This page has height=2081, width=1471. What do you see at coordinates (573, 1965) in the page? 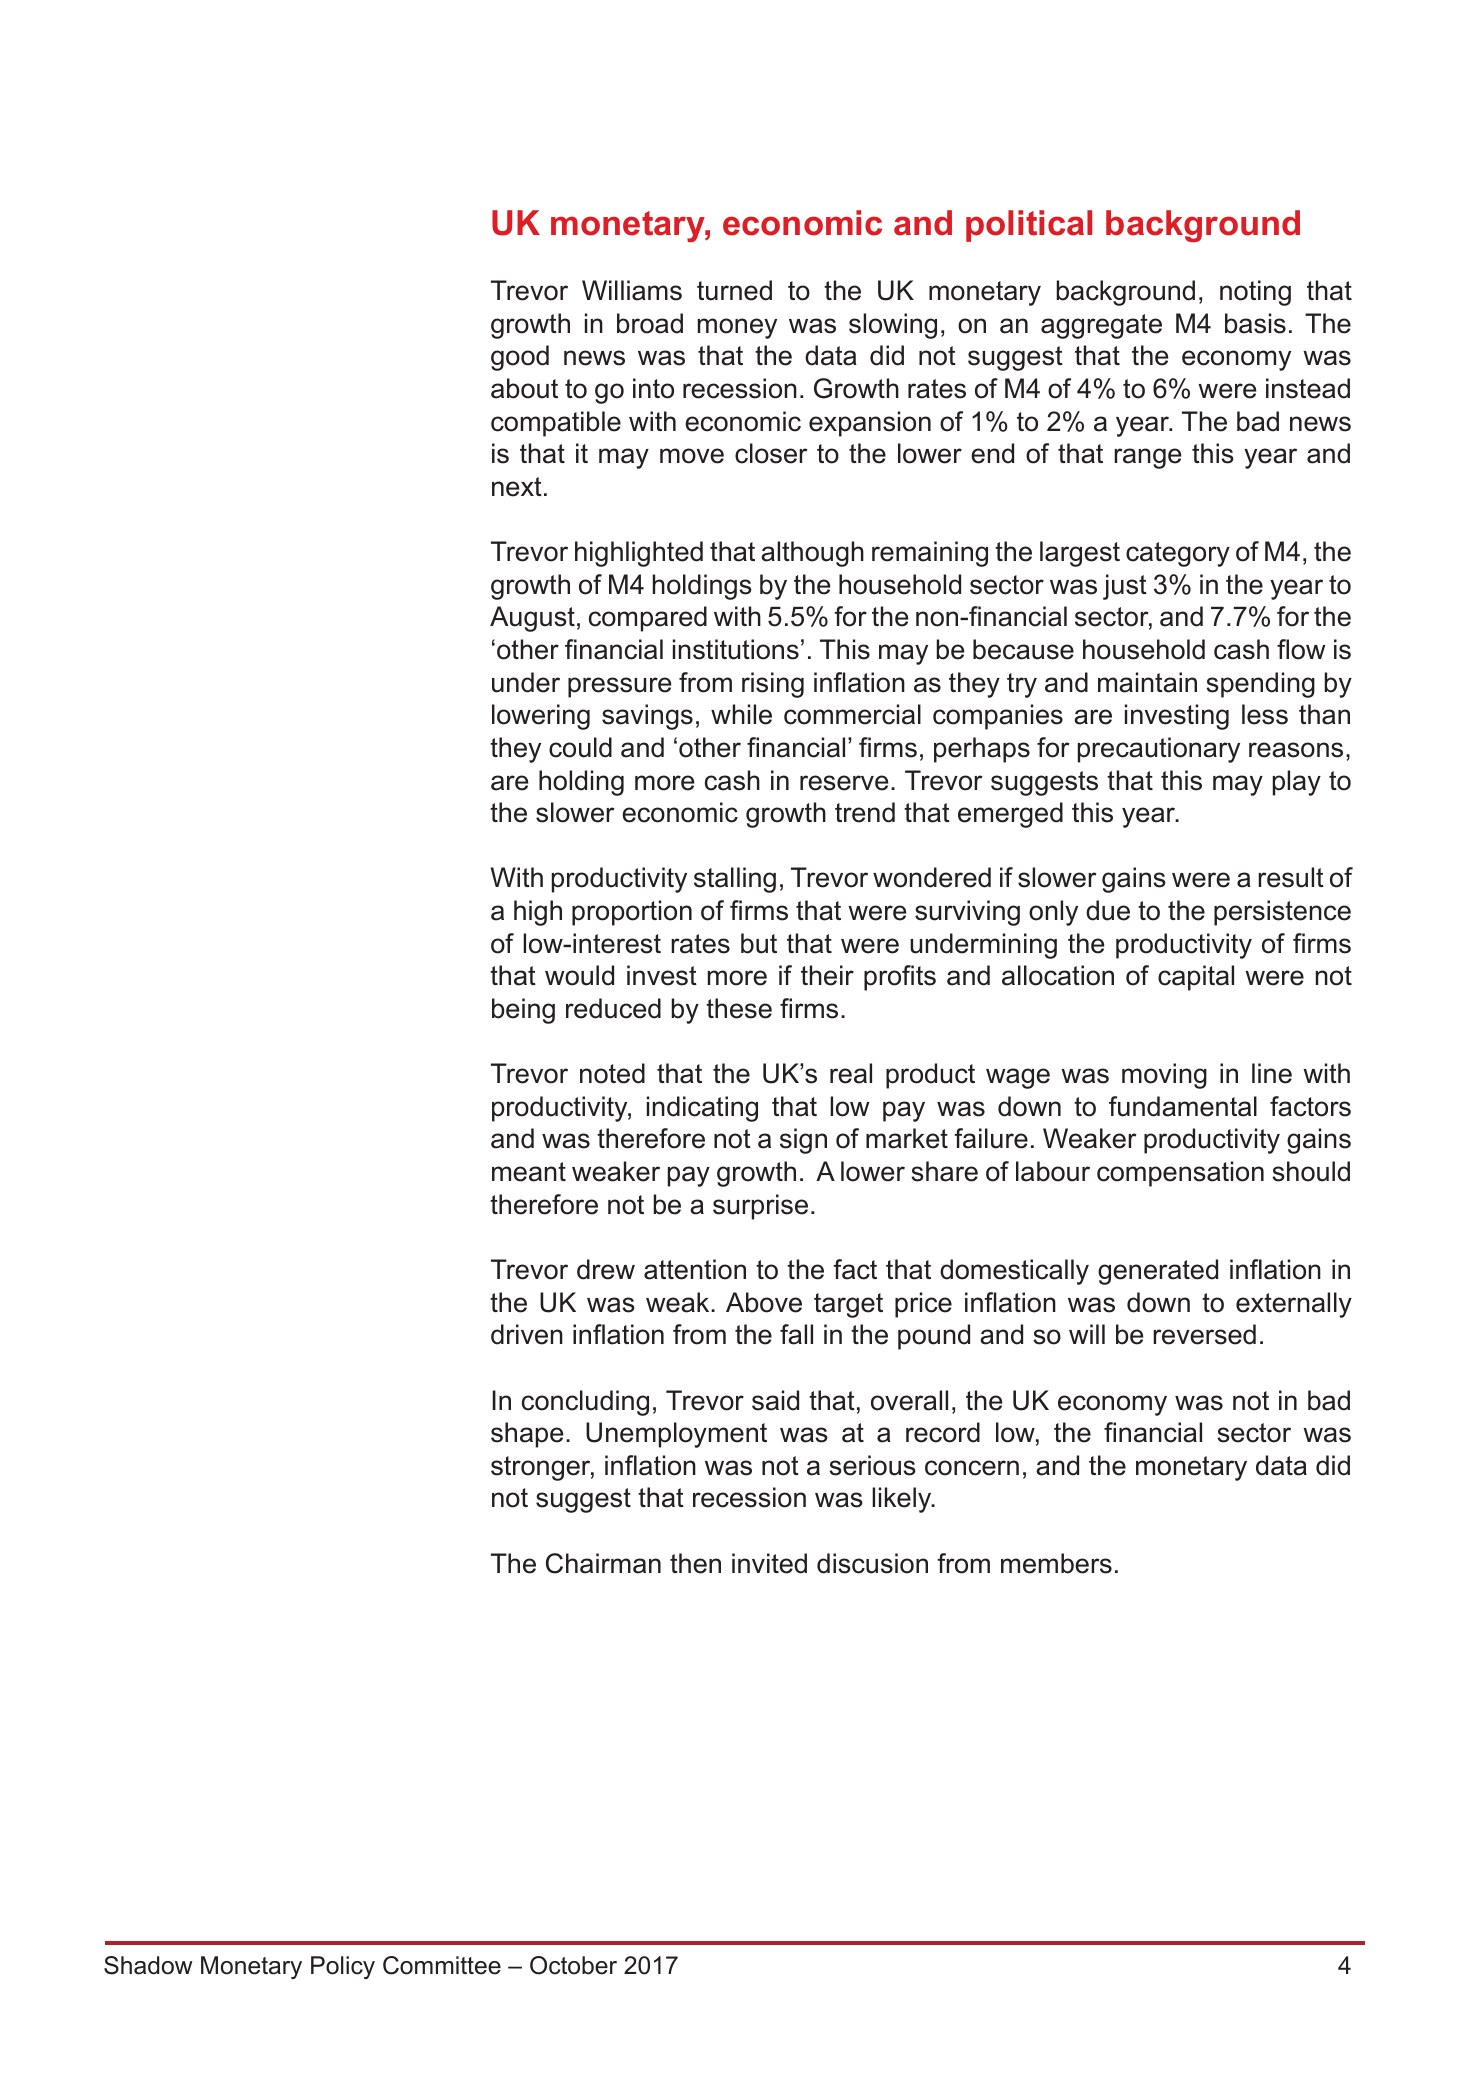
I see `October` at bounding box center [573, 1965].
